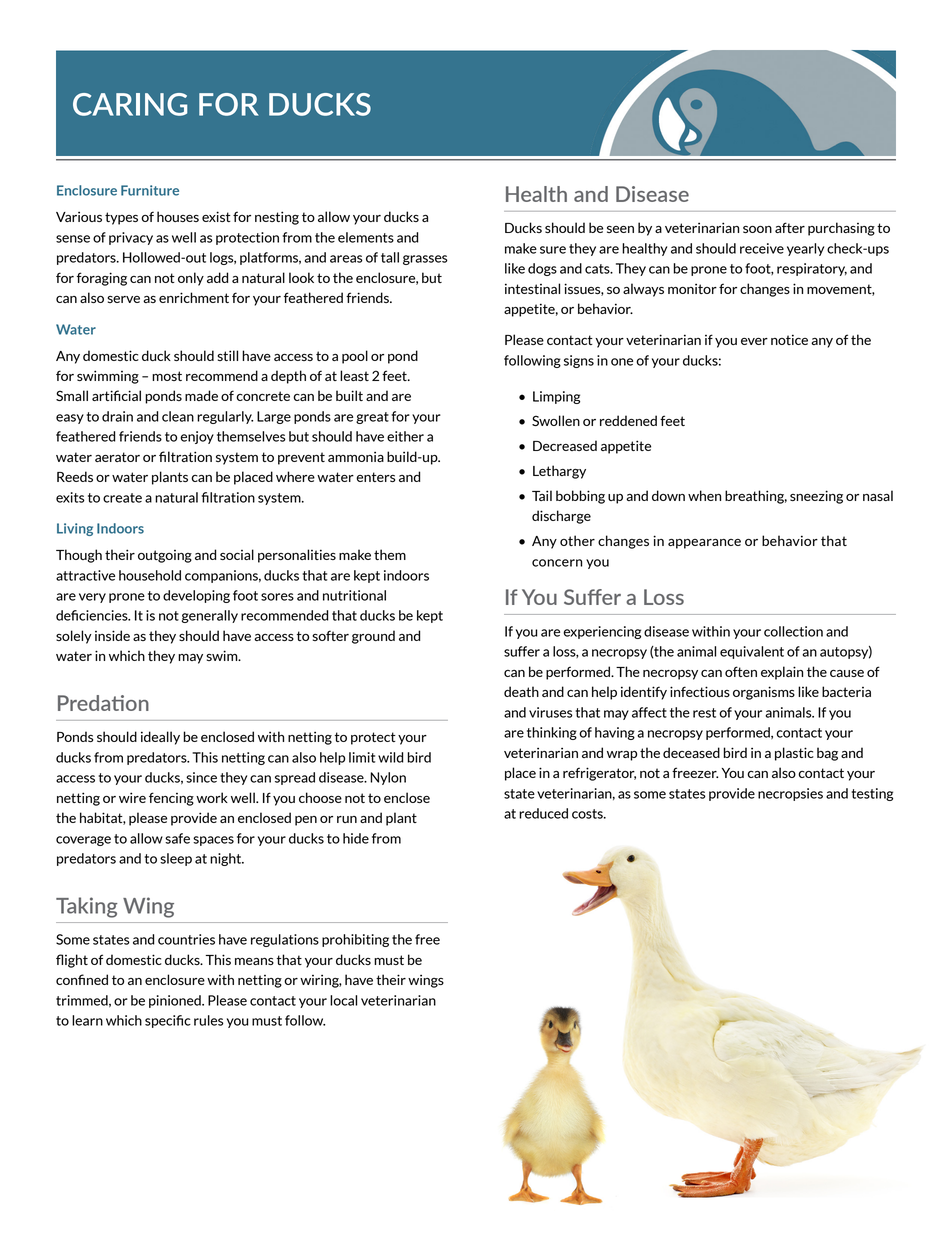 The image size is (952, 1233). I want to click on death, so click(521, 691).
